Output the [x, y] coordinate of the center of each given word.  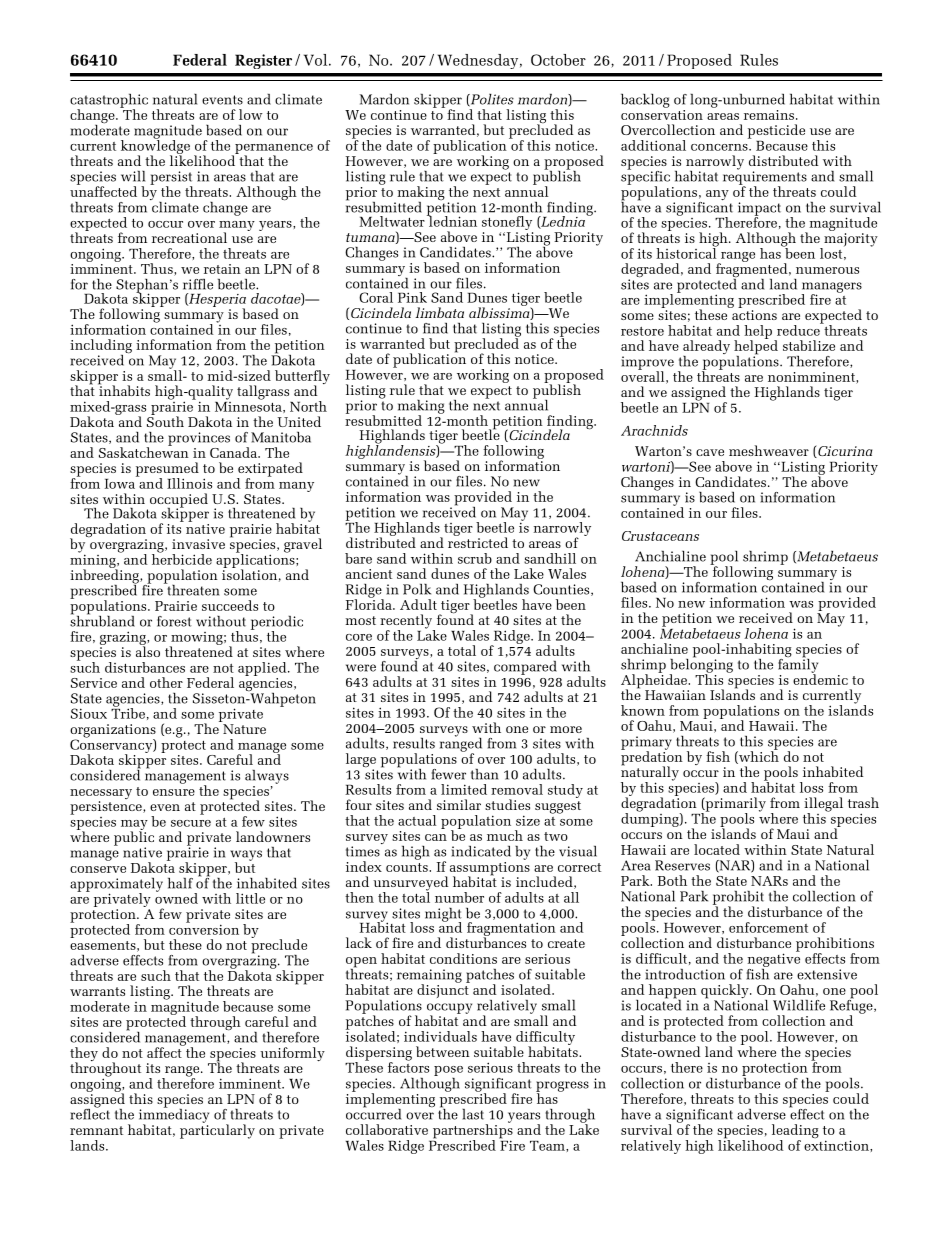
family [798, 665]
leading [795, 1132]
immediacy [174, 1115]
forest [174, 621]
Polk [417, 589]
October [558, 60]
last [473, 1114]
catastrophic [109, 102]
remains [769, 115]
